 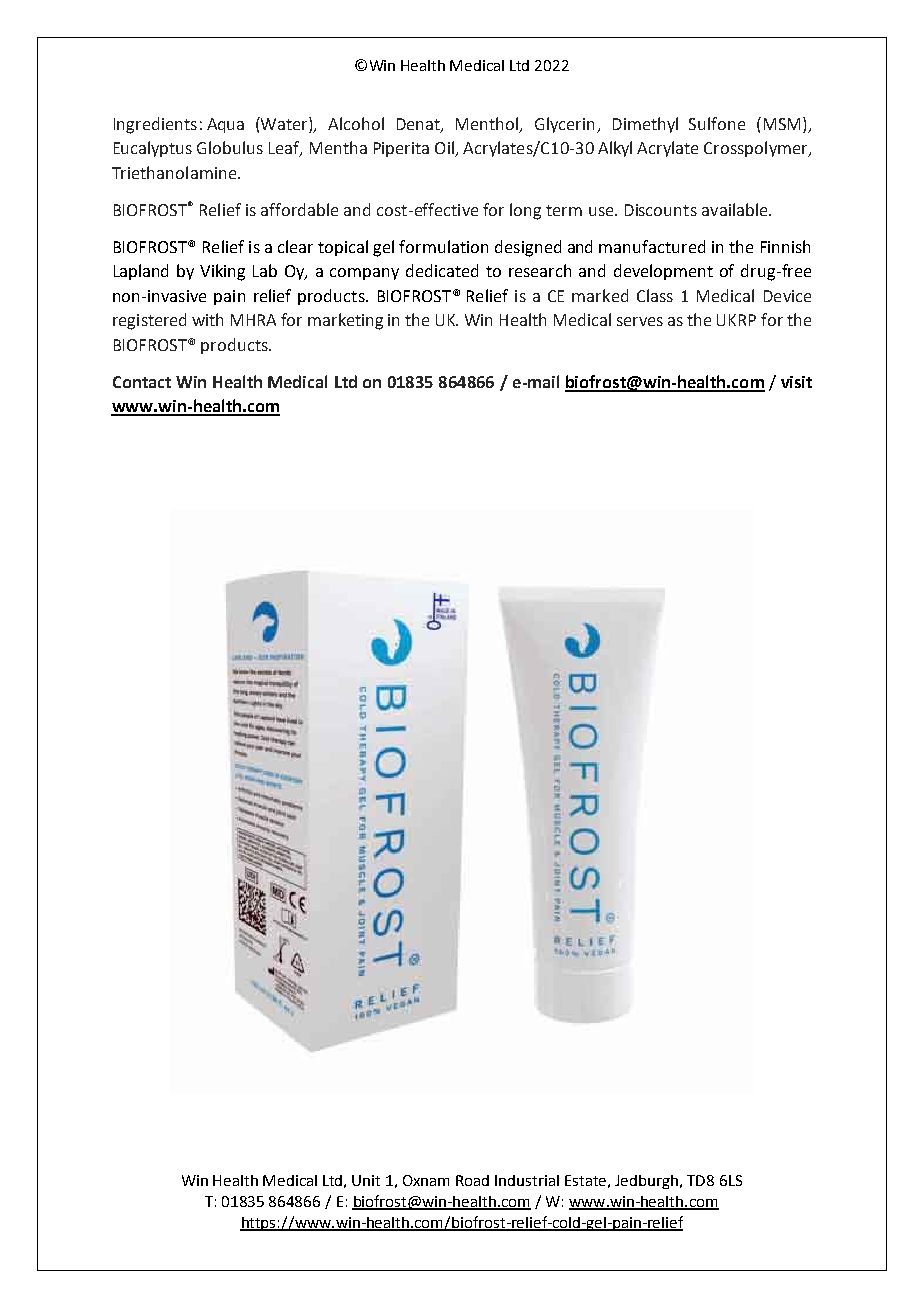 I want to click on Unit, so click(x=366, y=1180).
